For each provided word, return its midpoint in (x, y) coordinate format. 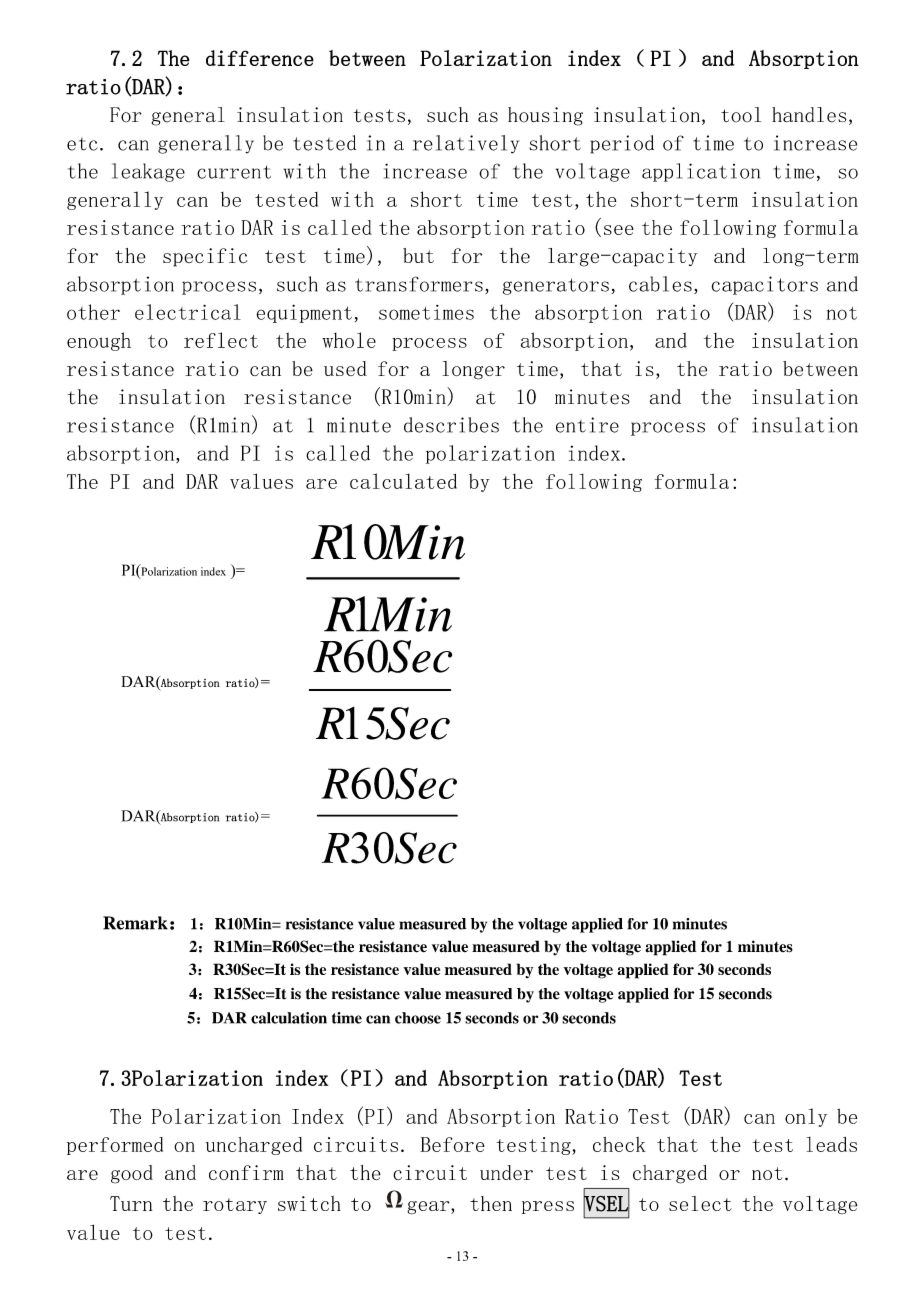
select (700, 1203)
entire (587, 425)
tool (741, 115)
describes (451, 425)
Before (452, 1144)
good (132, 1174)
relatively (466, 144)
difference (260, 58)
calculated (403, 481)
